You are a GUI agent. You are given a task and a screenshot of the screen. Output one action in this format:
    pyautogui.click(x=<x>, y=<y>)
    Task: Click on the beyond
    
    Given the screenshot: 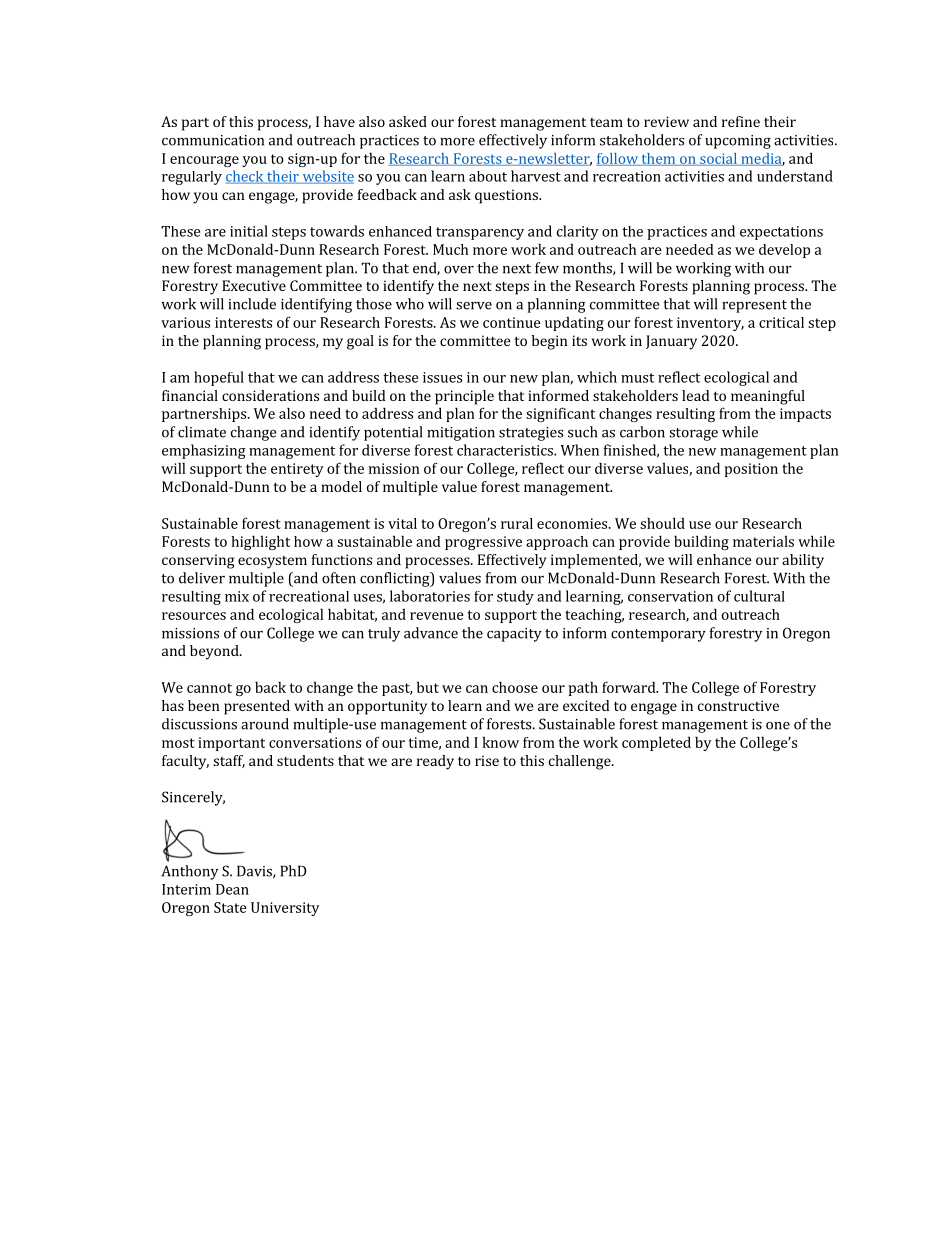 What is the action you would take?
    pyautogui.click(x=215, y=652)
